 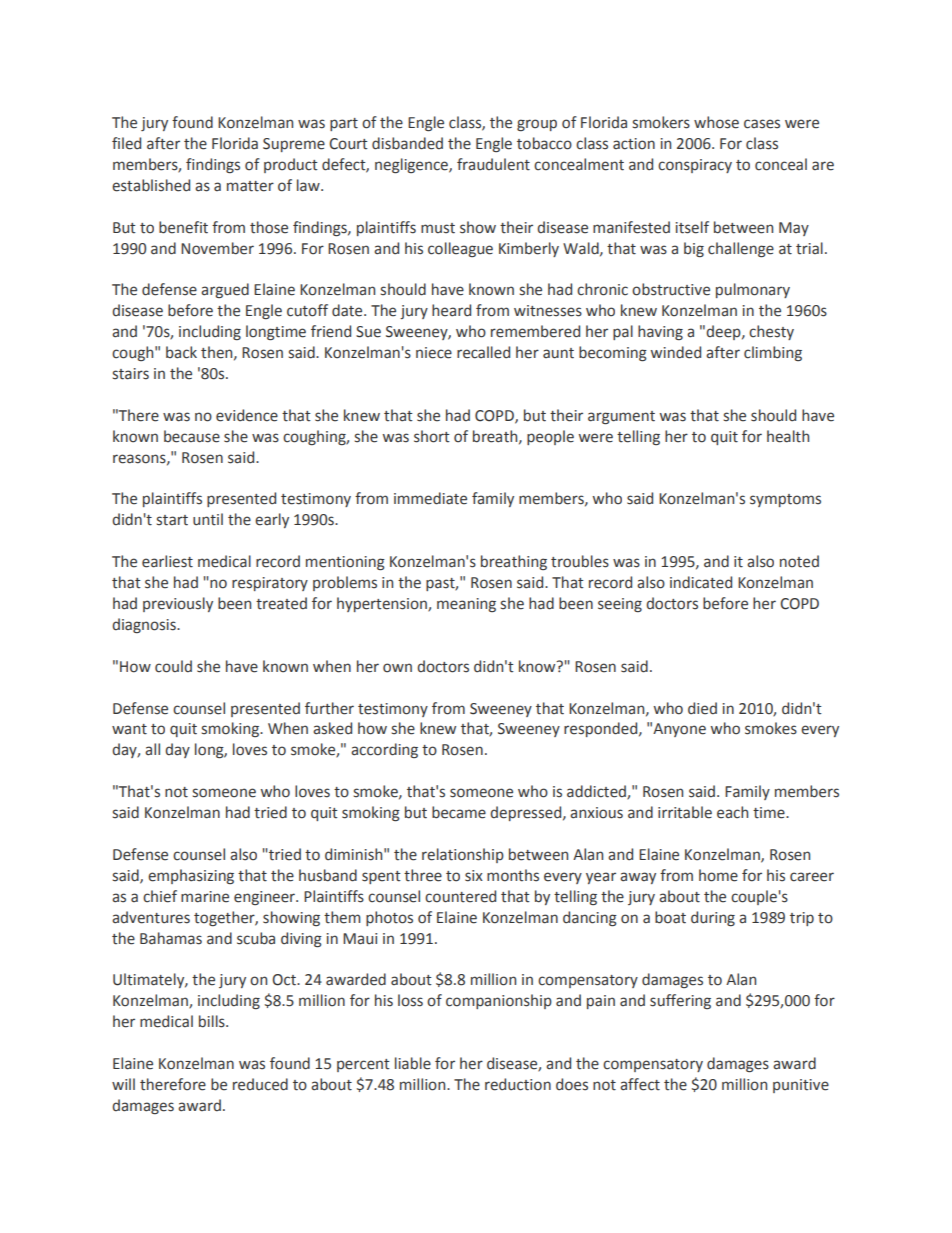 What do you see at coordinates (695, 166) in the image?
I see `conspiracy` at bounding box center [695, 166].
